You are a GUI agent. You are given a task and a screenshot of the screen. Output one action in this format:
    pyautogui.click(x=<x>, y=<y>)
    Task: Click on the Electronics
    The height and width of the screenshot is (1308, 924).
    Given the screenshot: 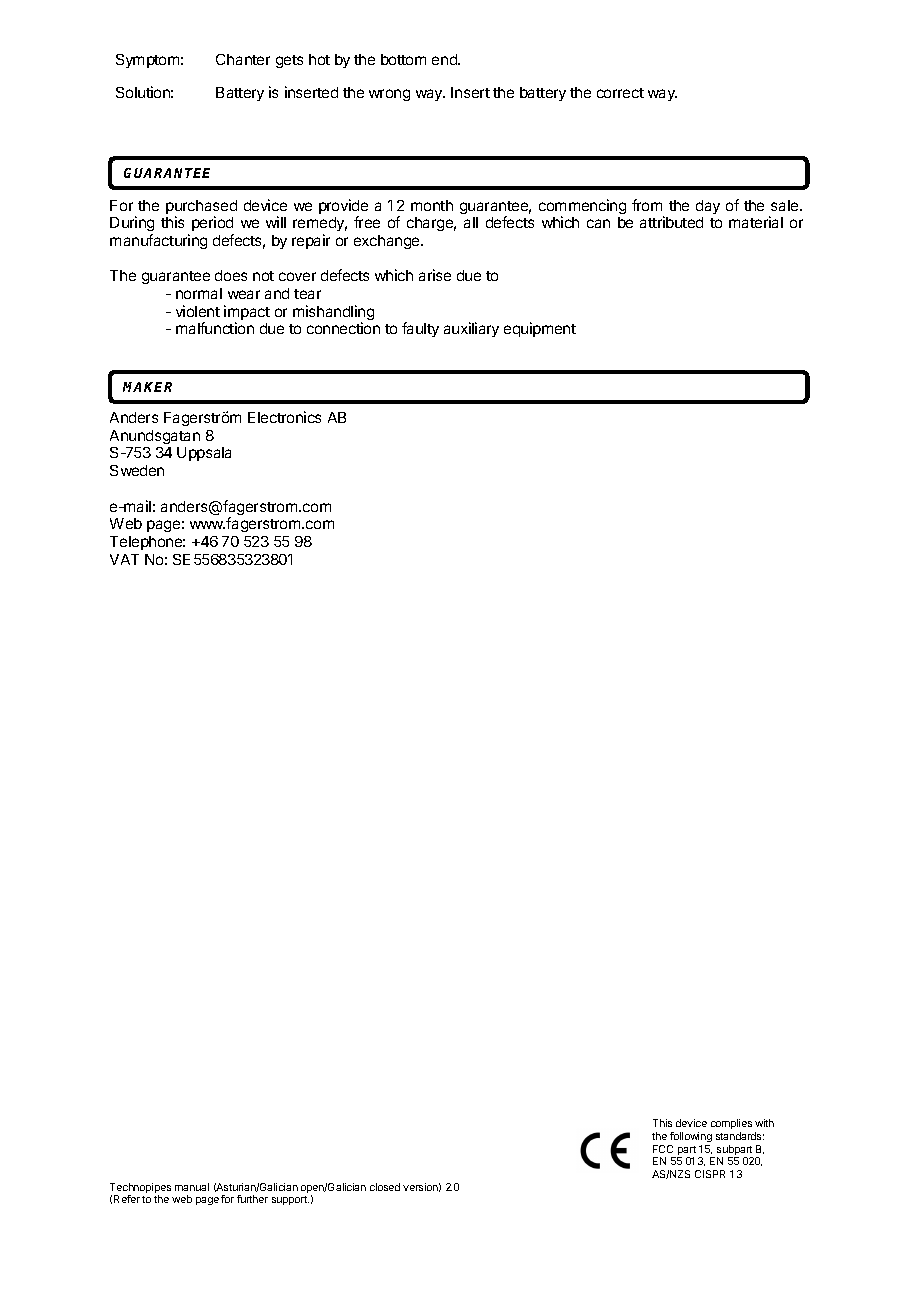 What is the action you would take?
    pyautogui.click(x=284, y=417)
